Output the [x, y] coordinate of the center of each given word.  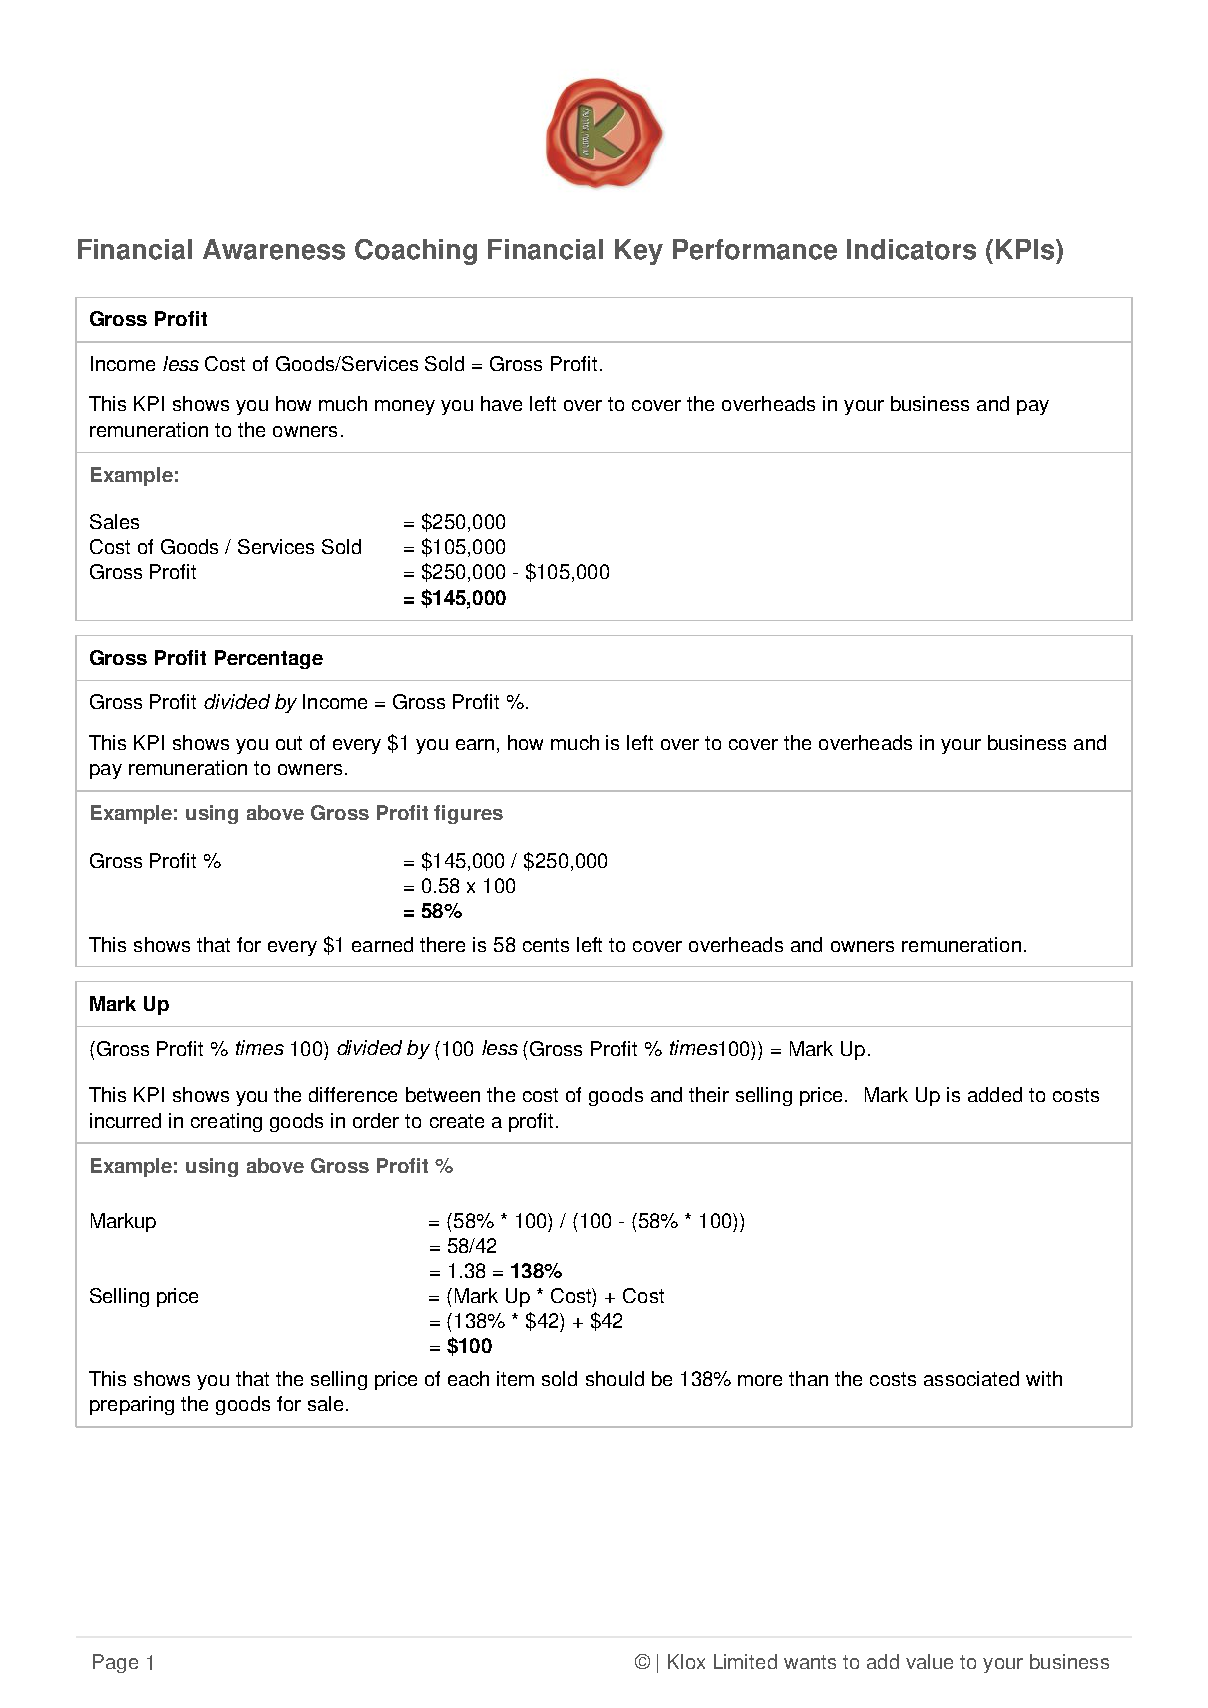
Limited [745, 1661]
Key [639, 252]
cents [546, 945]
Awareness [274, 249]
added [995, 1094]
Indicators [911, 249]
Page [115, 1663]
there [442, 944]
